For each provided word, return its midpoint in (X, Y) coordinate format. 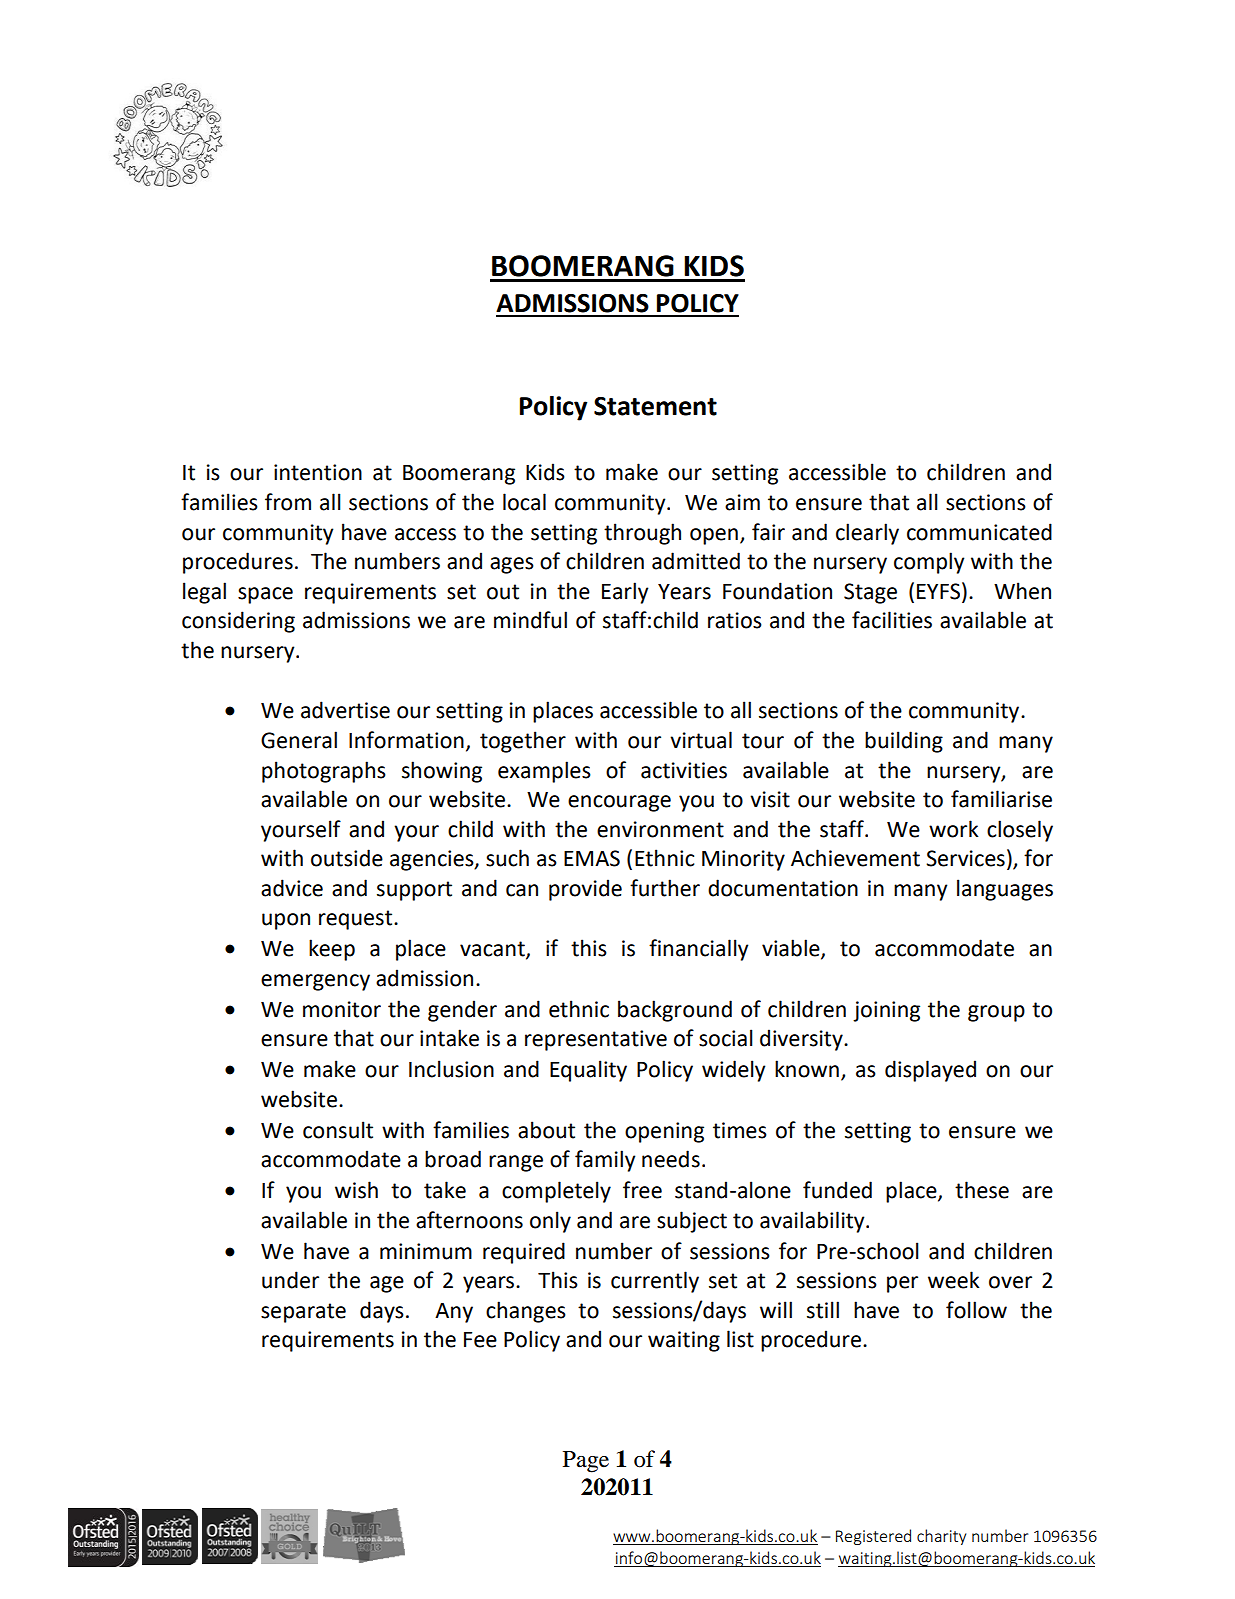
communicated (979, 532)
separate (303, 1313)
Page (586, 1462)
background (675, 1011)
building (904, 742)
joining (886, 1011)
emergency (315, 982)
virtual (701, 740)
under (290, 1280)
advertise (345, 710)
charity (941, 1537)
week (954, 1280)
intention (318, 472)
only (550, 1222)
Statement (655, 406)
